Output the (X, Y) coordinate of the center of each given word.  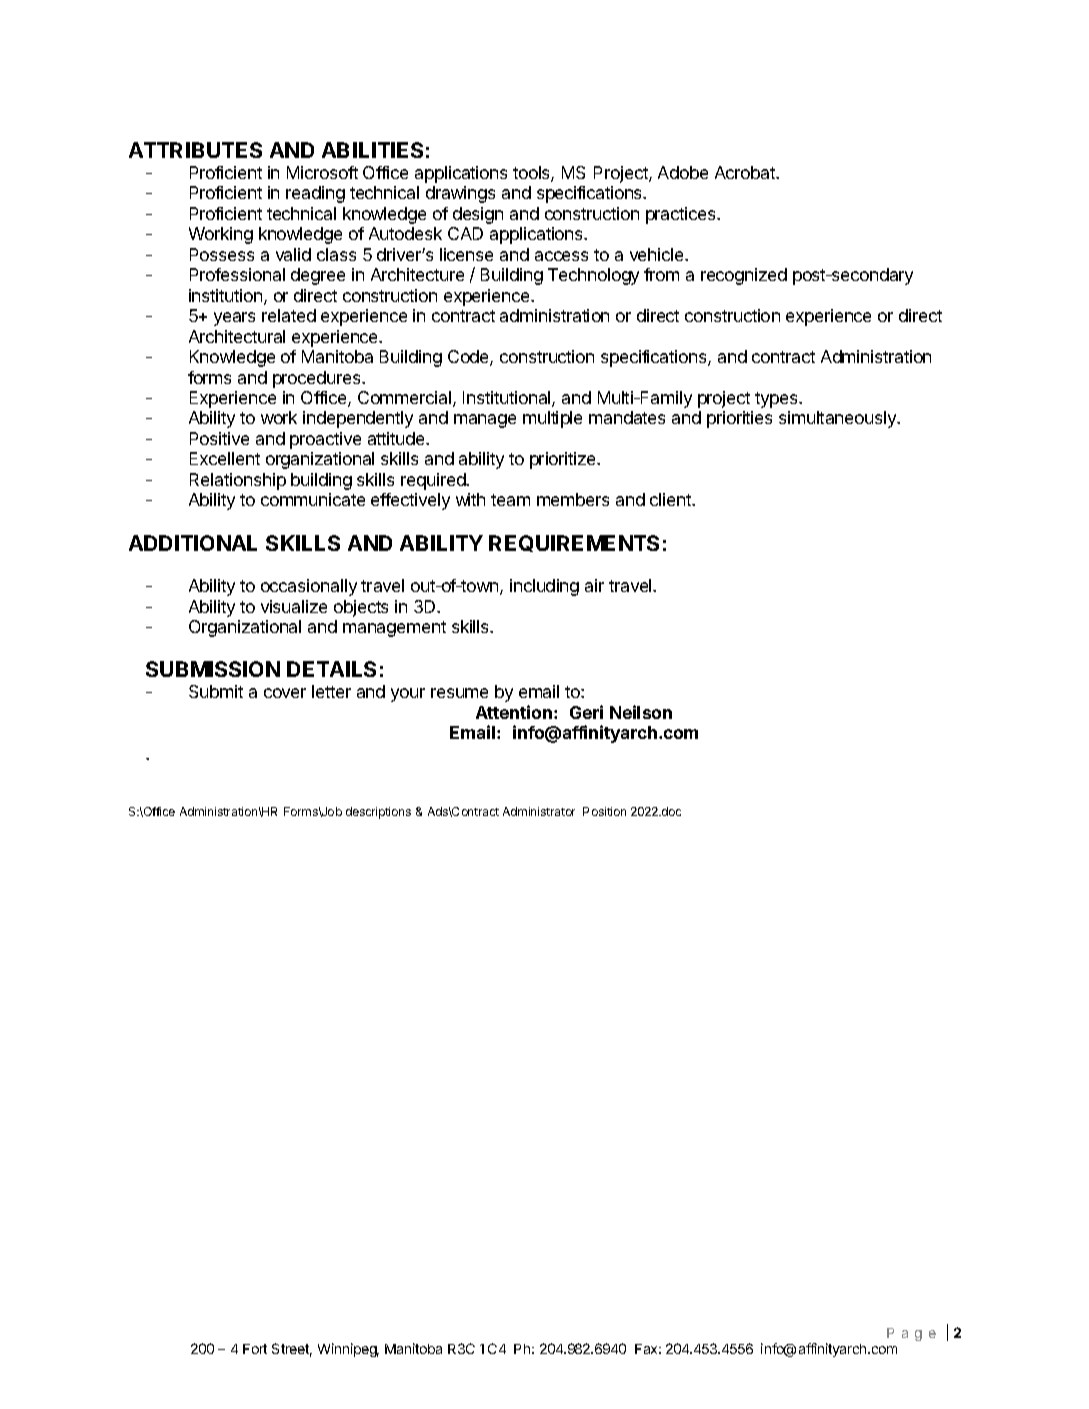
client (671, 499)
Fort (255, 1349)
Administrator (539, 811)
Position (604, 811)
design (478, 215)
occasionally (309, 587)
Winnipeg (348, 1350)
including (544, 587)
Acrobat (746, 172)
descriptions (378, 813)
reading (315, 194)
